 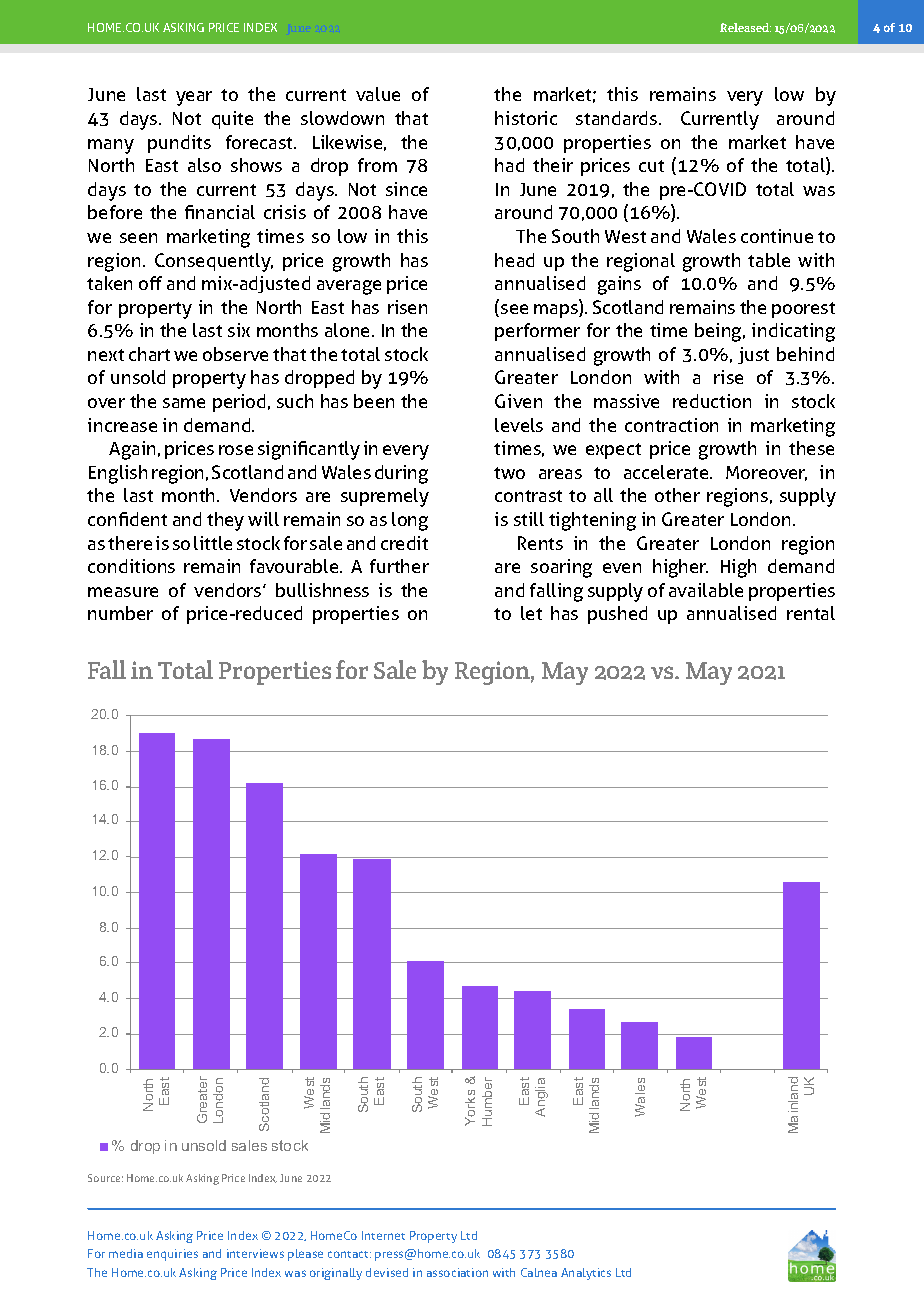 What do you see at coordinates (667, 472) in the image?
I see `accelerate` at bounding box center [667, 472].
